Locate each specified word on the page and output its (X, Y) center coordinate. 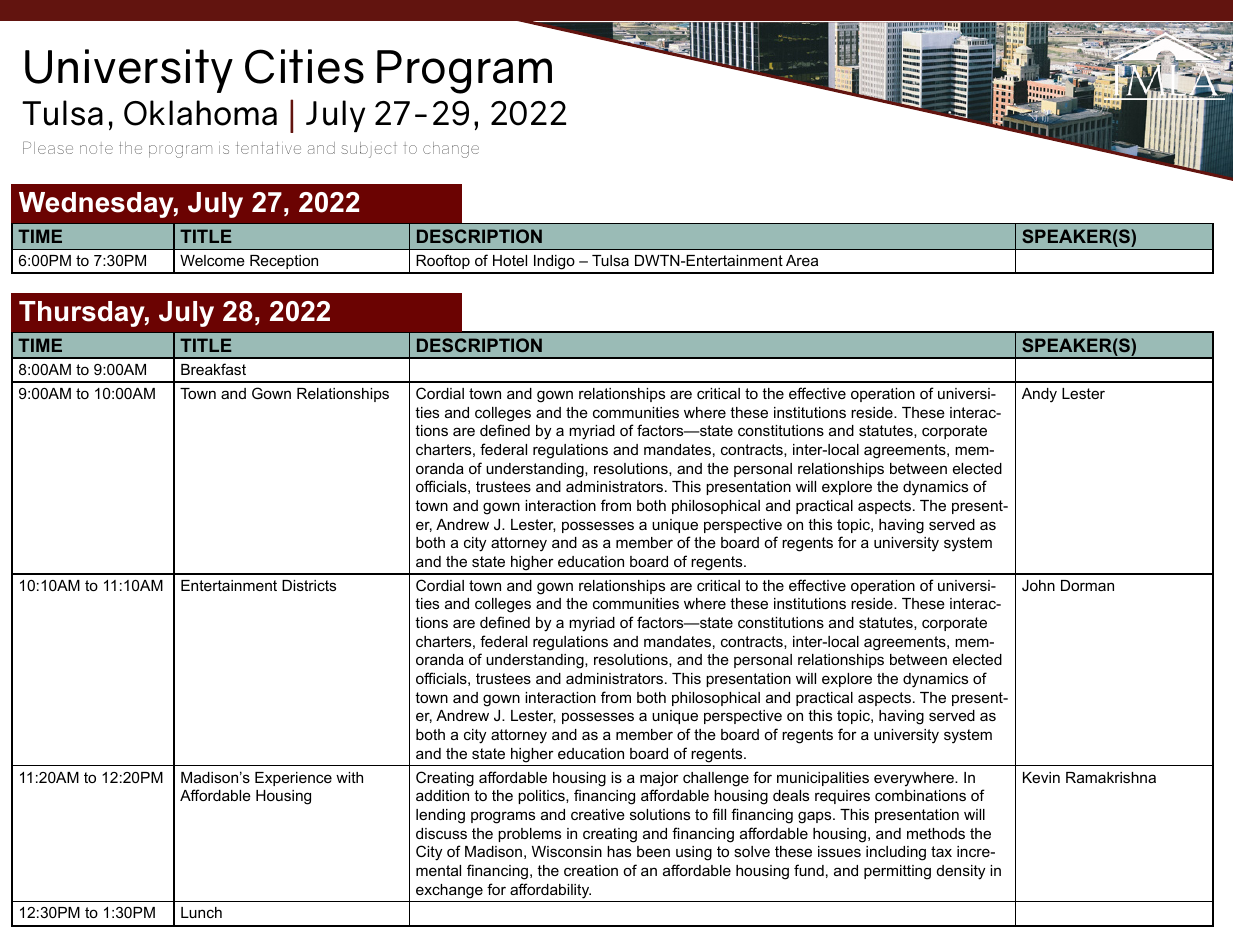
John (1038, 585)
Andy (1039, 395)
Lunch (201, 912)
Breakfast (213, 369)
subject (369, 150)
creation (591, 870)
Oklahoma (200, 113)
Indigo (554, 264)
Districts (309, 585)
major (659, 779)
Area (802, 260)
